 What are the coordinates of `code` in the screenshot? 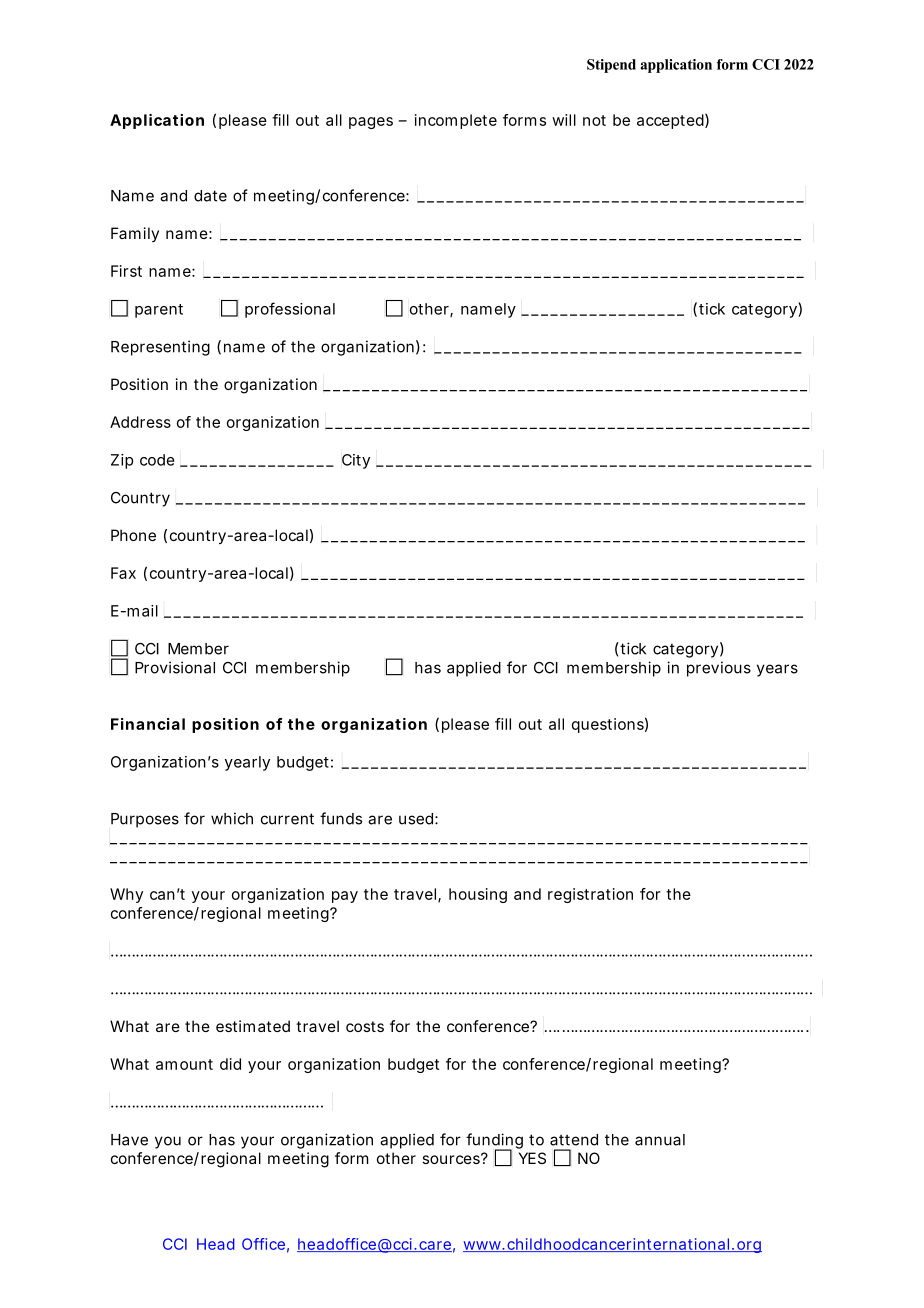 It's located at (157, 460).
